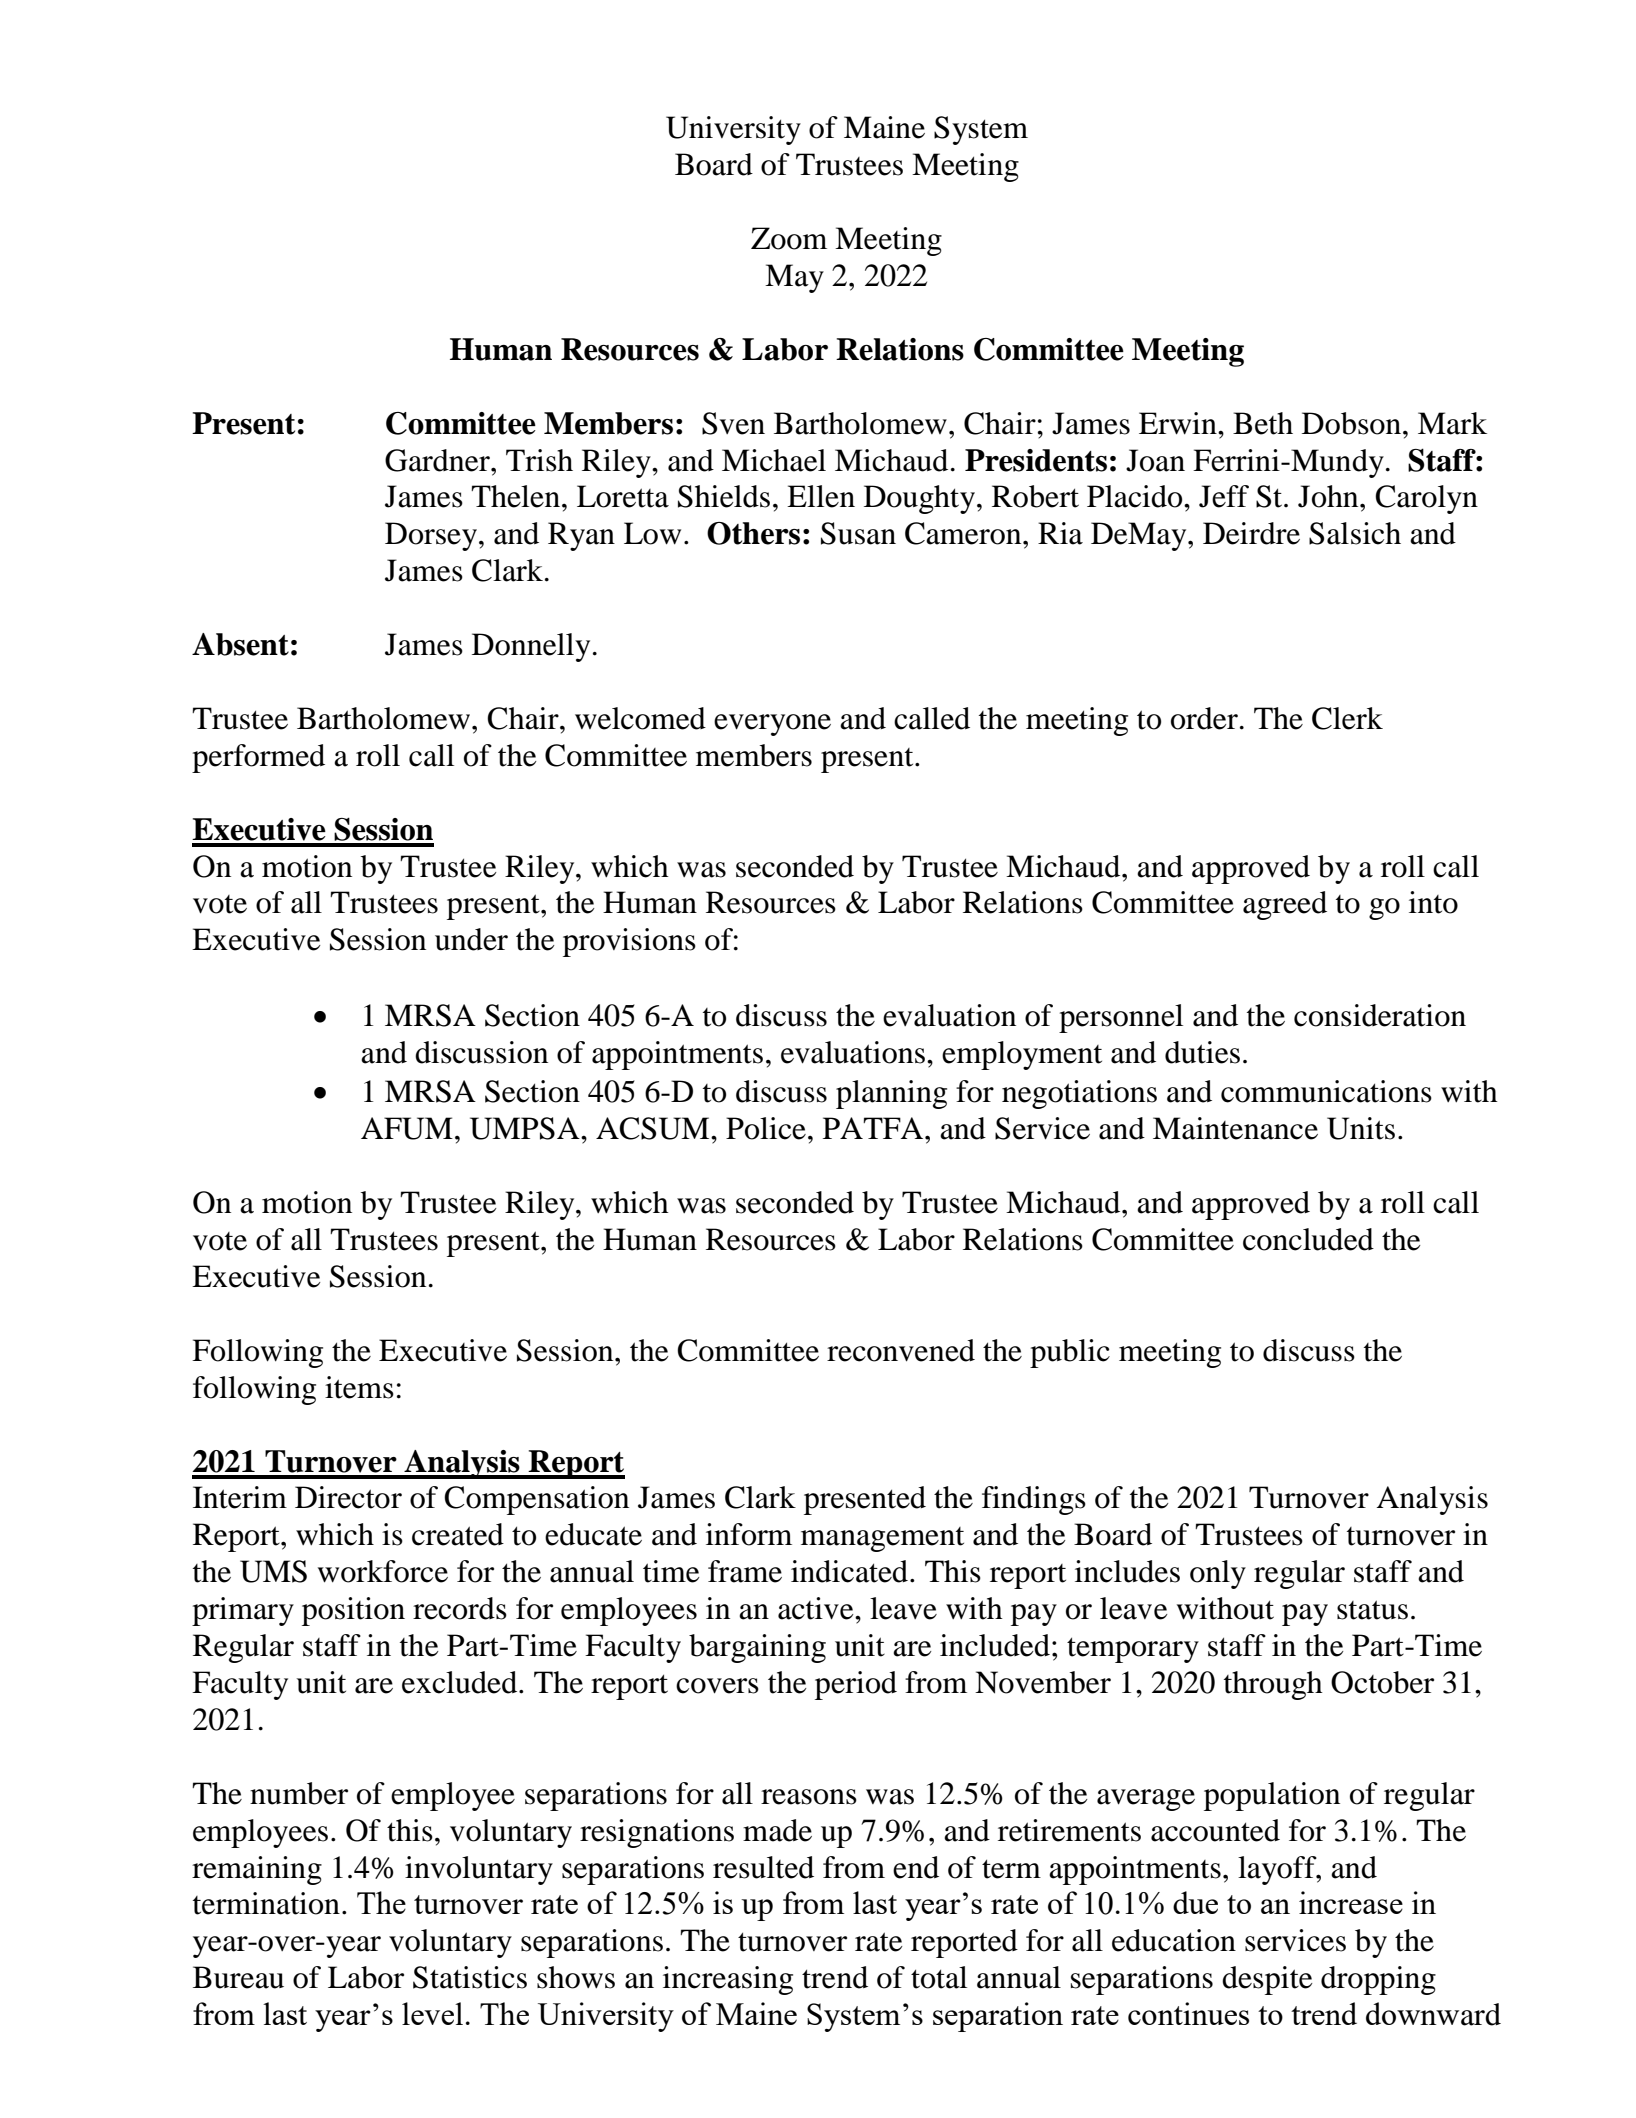 The width and height of the screenshot is (1636, 2118). I want to click on under, so click(471, 939).
